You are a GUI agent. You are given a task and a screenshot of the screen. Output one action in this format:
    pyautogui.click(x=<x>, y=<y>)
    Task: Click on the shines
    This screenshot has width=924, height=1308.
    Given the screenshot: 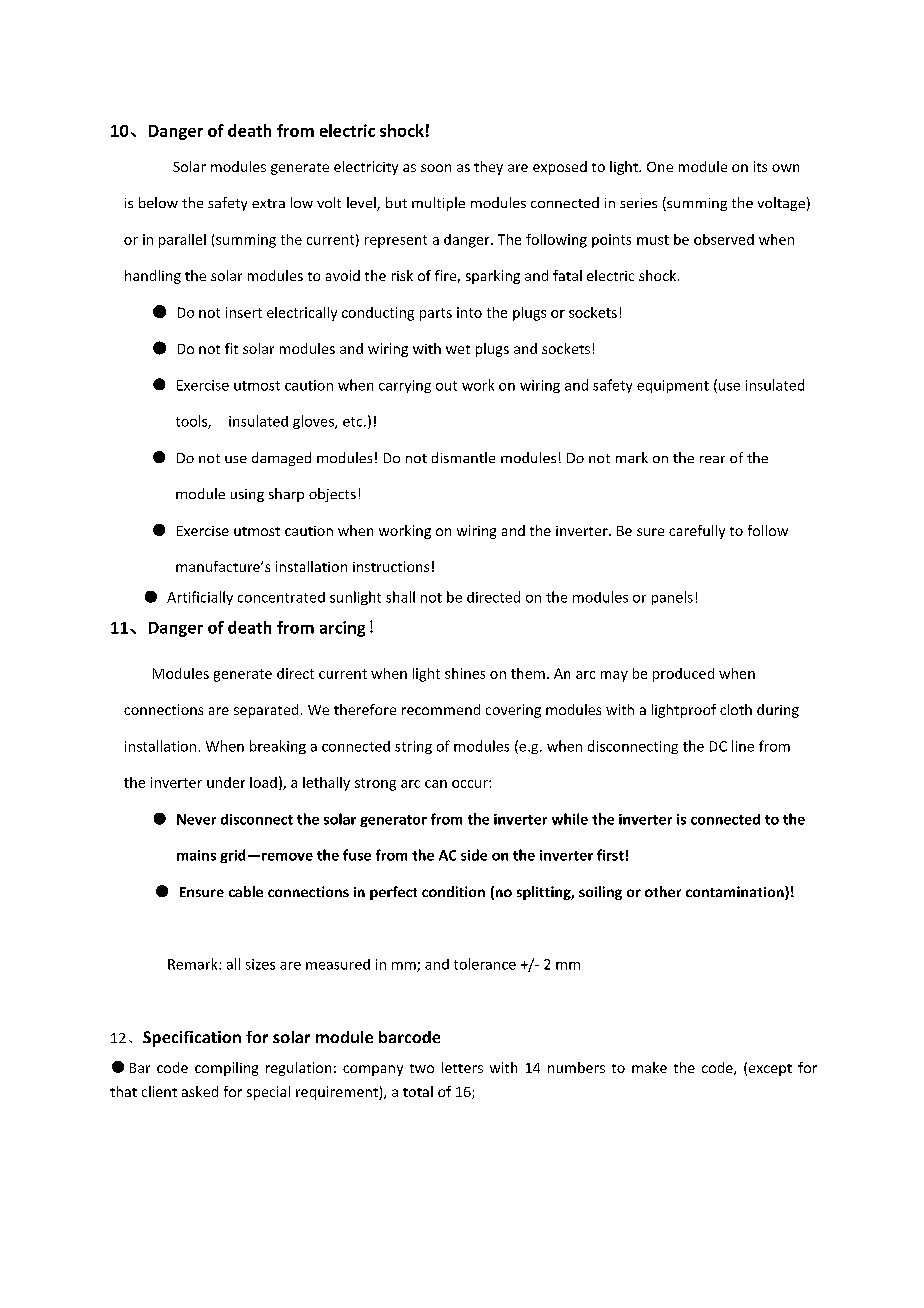 What is the action you would take?
    pyautogui.click(x=465, y=673)
